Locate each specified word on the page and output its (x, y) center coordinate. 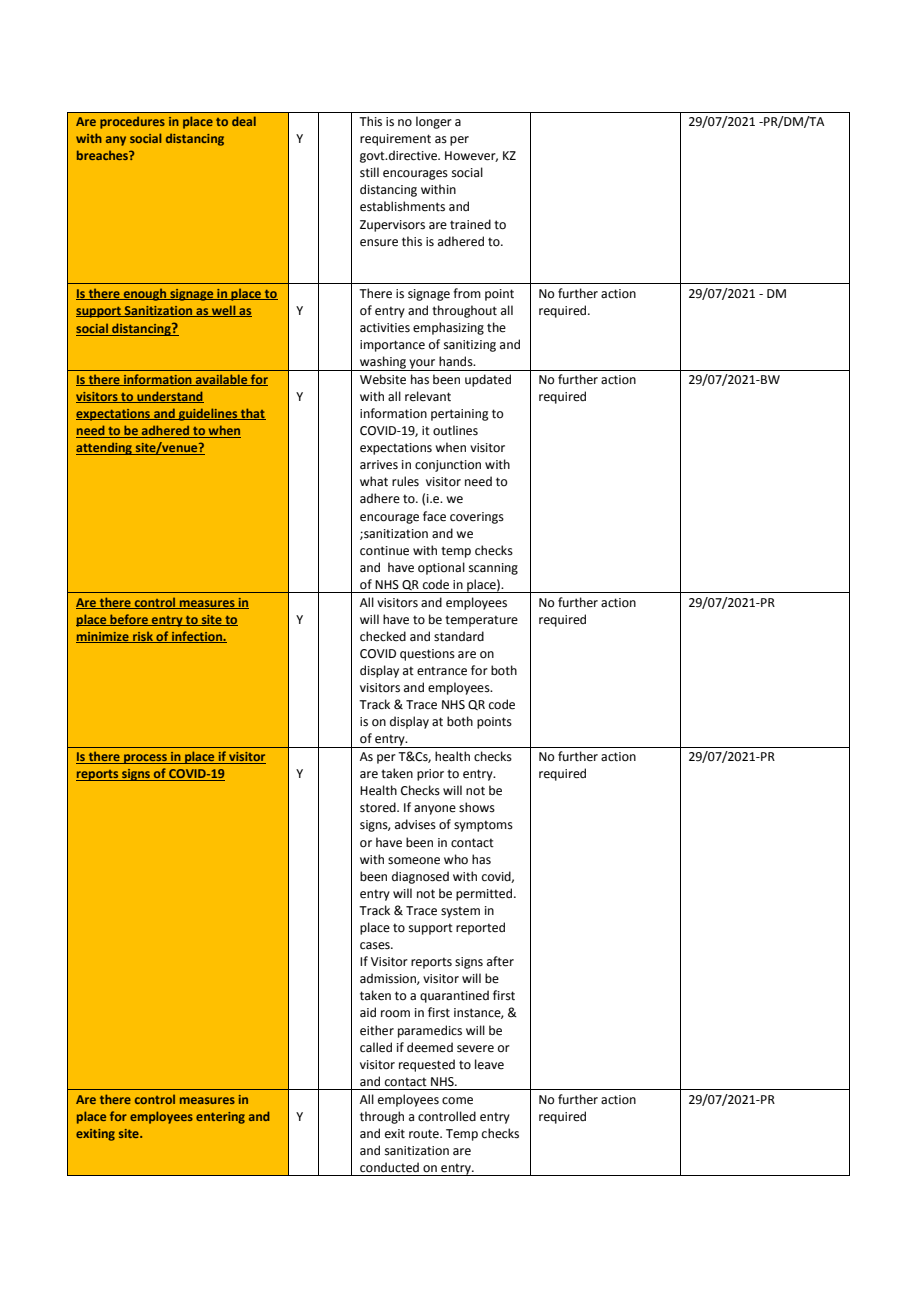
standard (459, 636)
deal (244, 121)
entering (220, 1118)
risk (143, 637)
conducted (389, 1167)
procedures (132, 122)
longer (434, 122)
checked (383, 636)
